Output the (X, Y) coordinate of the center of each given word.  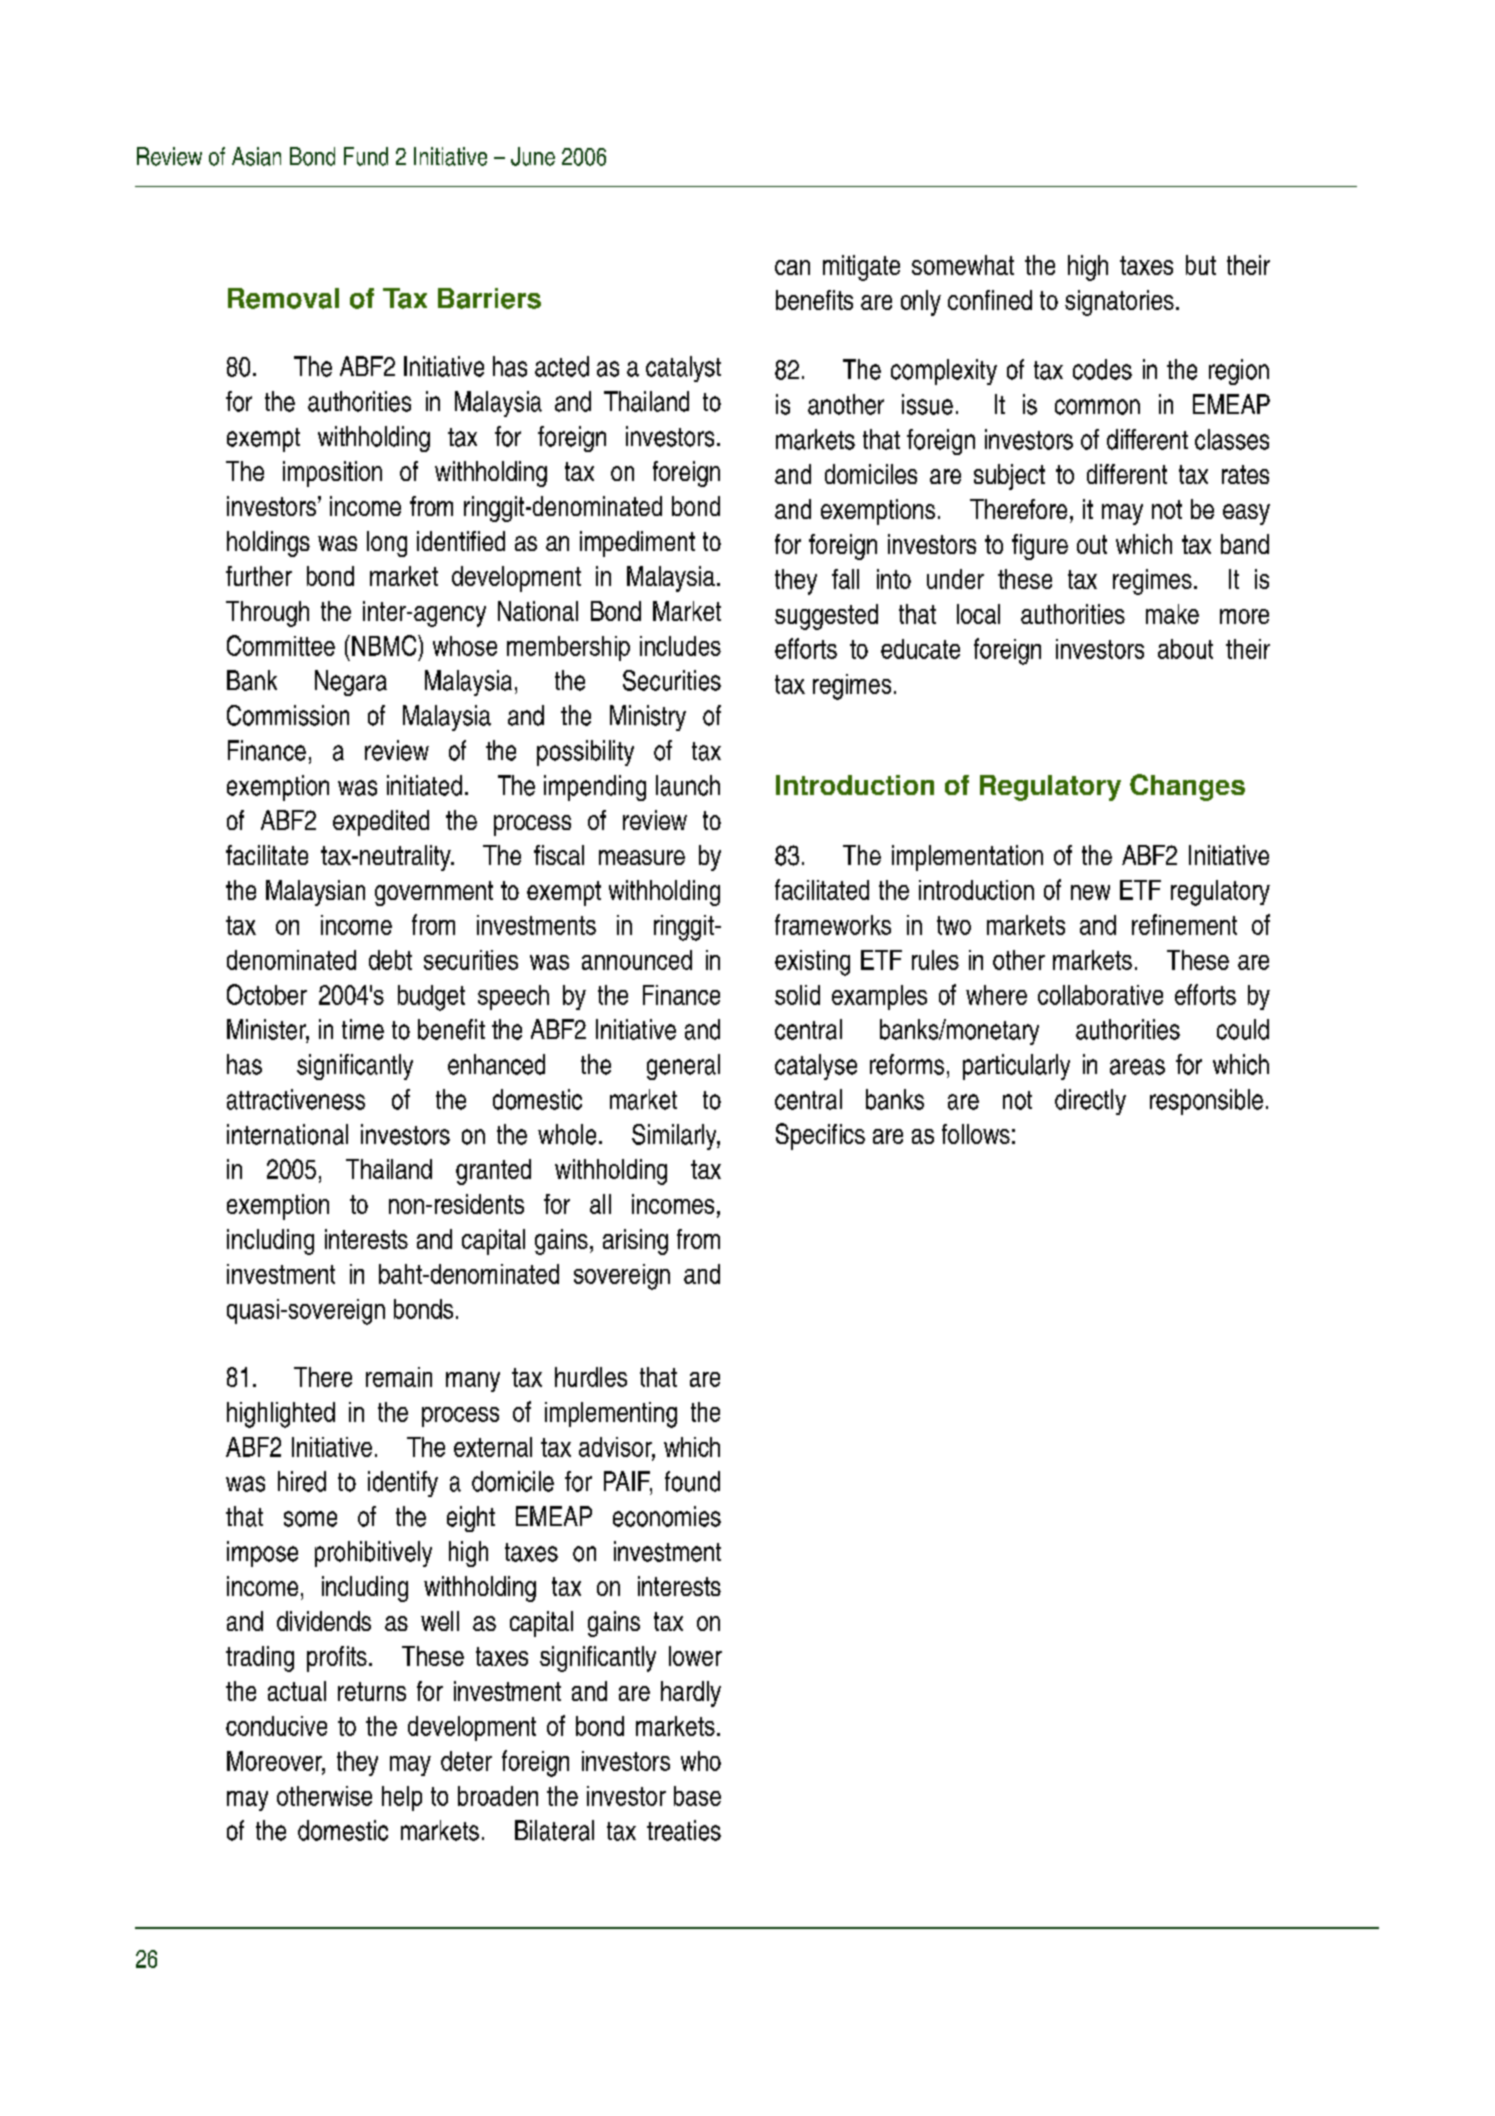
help (402, 1798)
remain (399, 1377)
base (697, 1796)
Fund (366, 156)
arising (635, 1242)
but (1201, 265)
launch (688, 785)
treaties (684, 1830)
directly (1090, 1102)
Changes (1187, 787)
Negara (351, 683)
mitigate (861, 268)
